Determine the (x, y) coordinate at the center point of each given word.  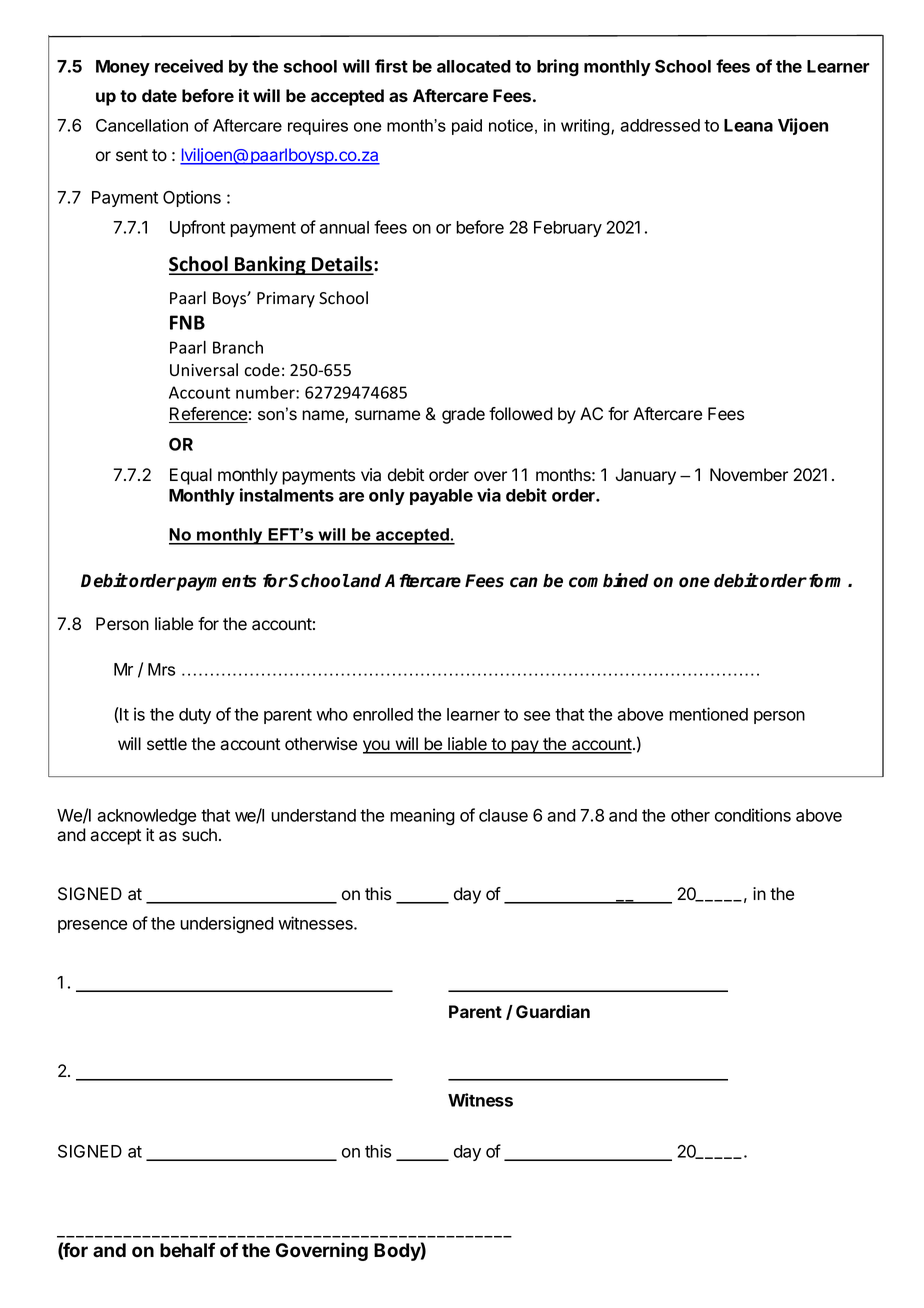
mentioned (708, 714)
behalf (187, 1250)
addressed (660, 125)
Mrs (161, 669)
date (159, 95)
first (391, 66)
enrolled (383, 714)
